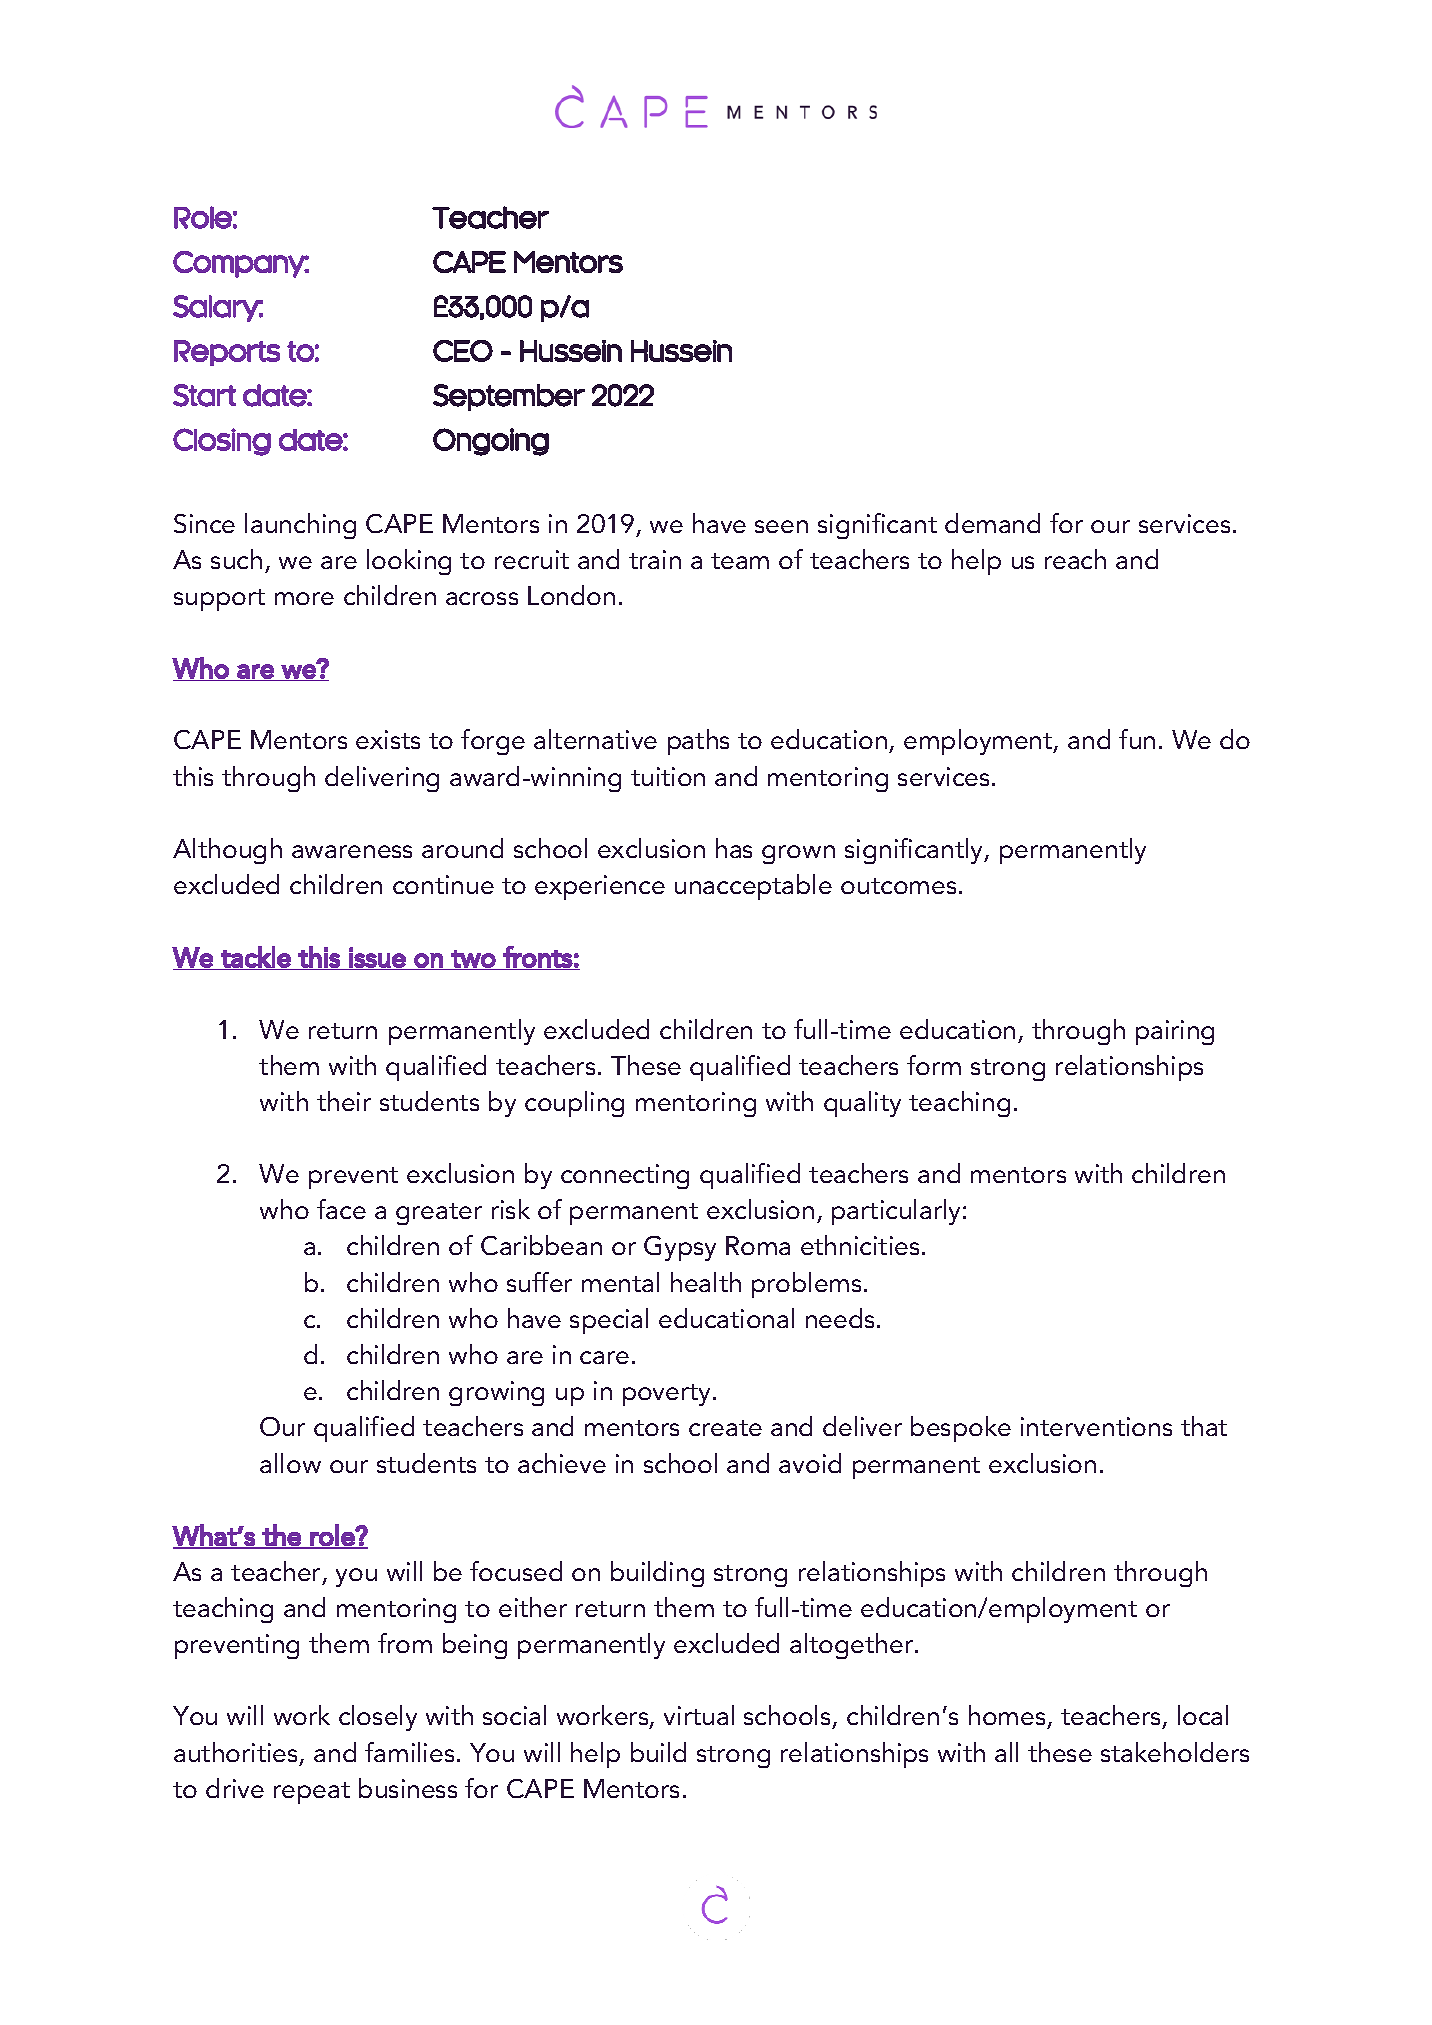 The height and width of the image is (2025, 1432). What do you see at coordinates (1096, 1426) in the image?
I see `interventions` at bounding box center [1096, 1426].
